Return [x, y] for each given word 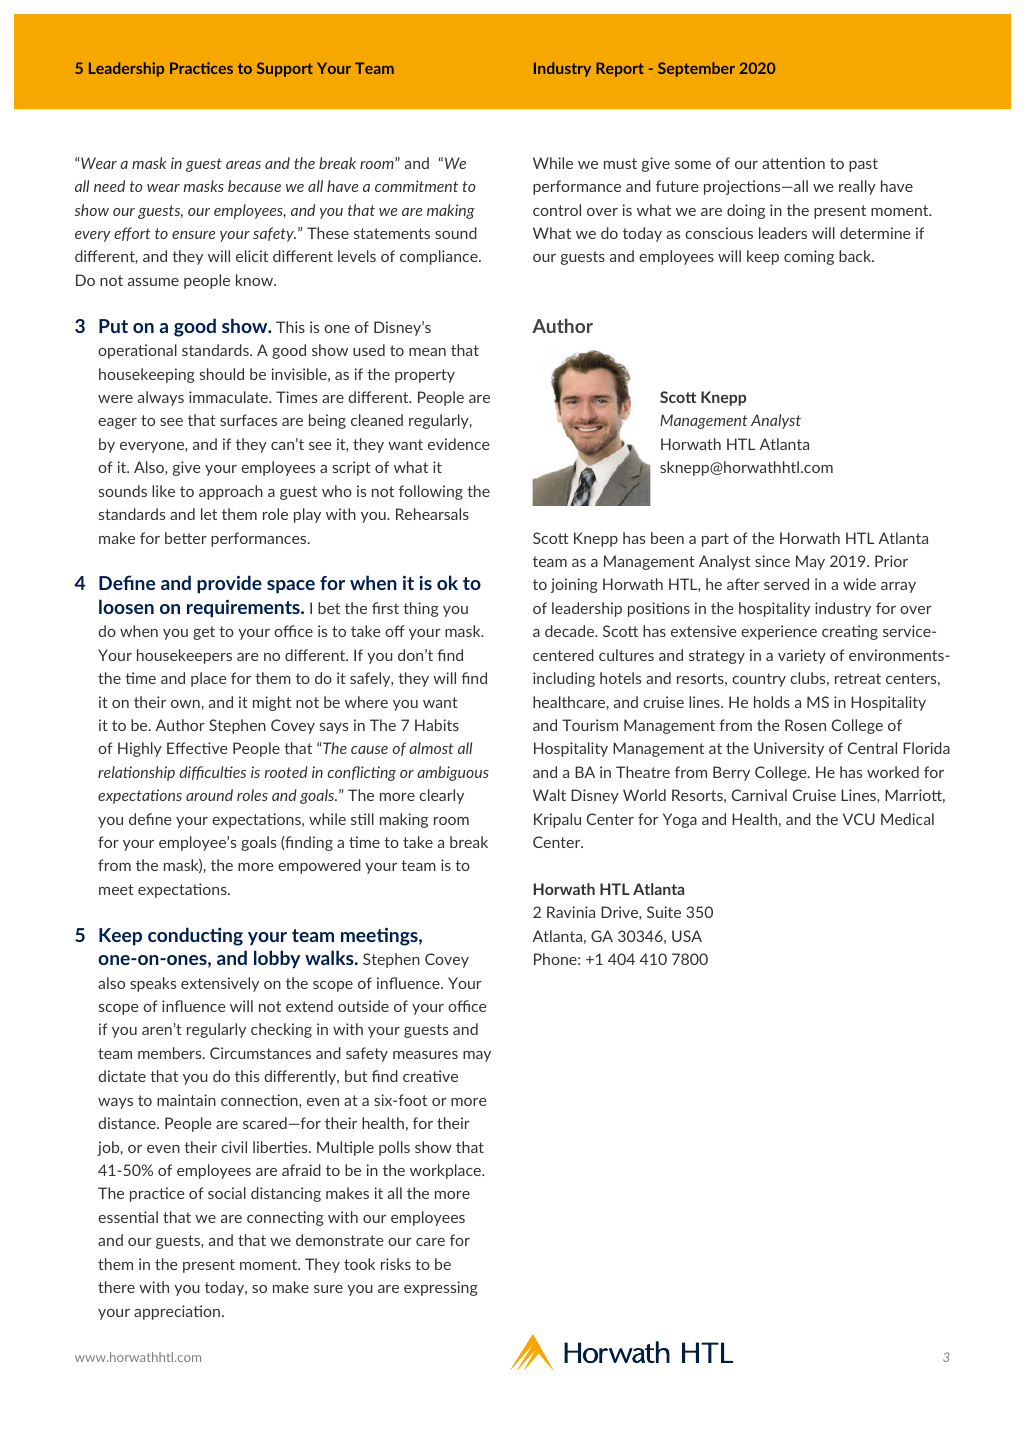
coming [809, 257]
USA [687, 936]
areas [243, 165]
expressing [441, 1288]
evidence [458, 444]
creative [430, 1076]
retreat [858, 678]
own [185, 704]
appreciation [178, 1312]
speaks [153, 984]
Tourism [590, 725]
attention [793, 163]
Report [620, 69]
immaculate [229, 397]
